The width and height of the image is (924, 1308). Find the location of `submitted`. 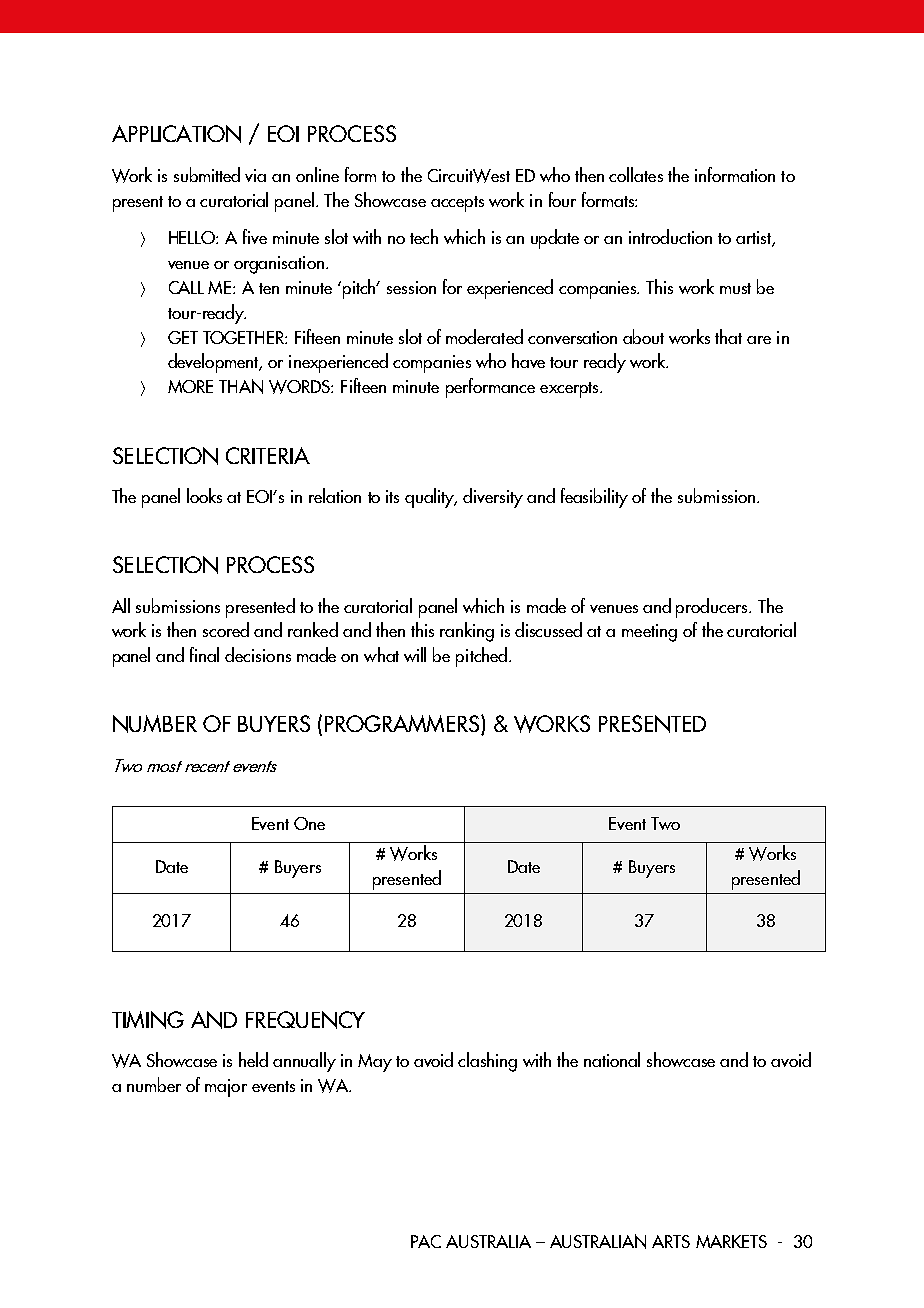

submitted is located at coordinates (207, 174).
